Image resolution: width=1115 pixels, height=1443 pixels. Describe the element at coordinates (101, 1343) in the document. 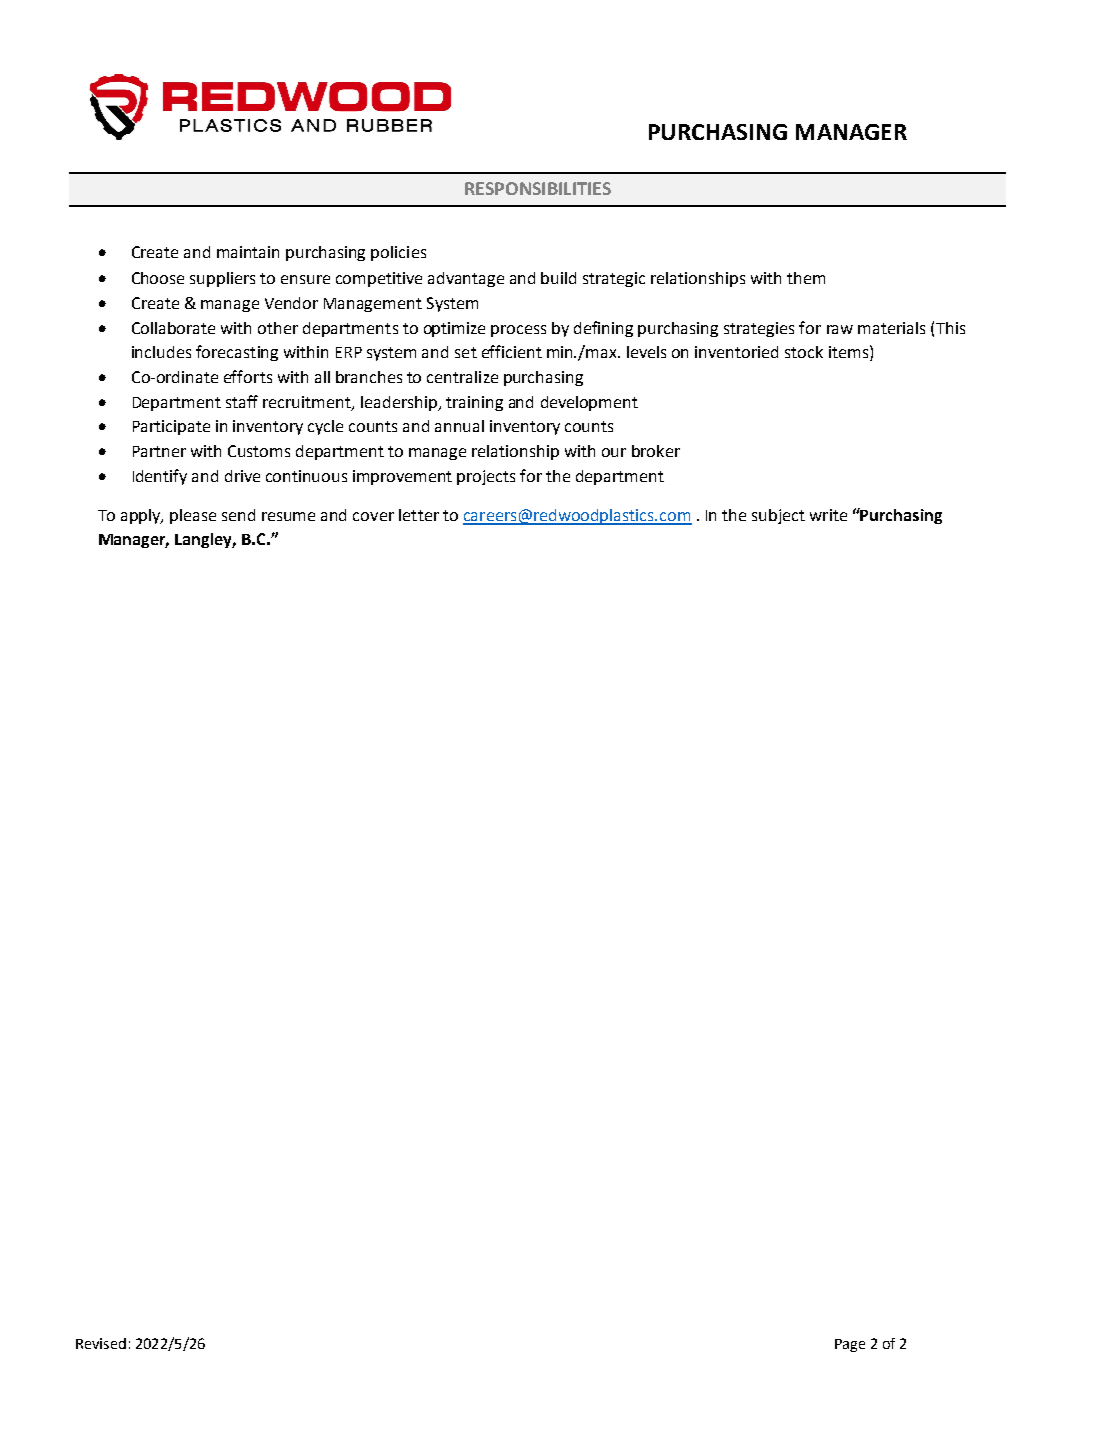

I see `Revised` at that location.
